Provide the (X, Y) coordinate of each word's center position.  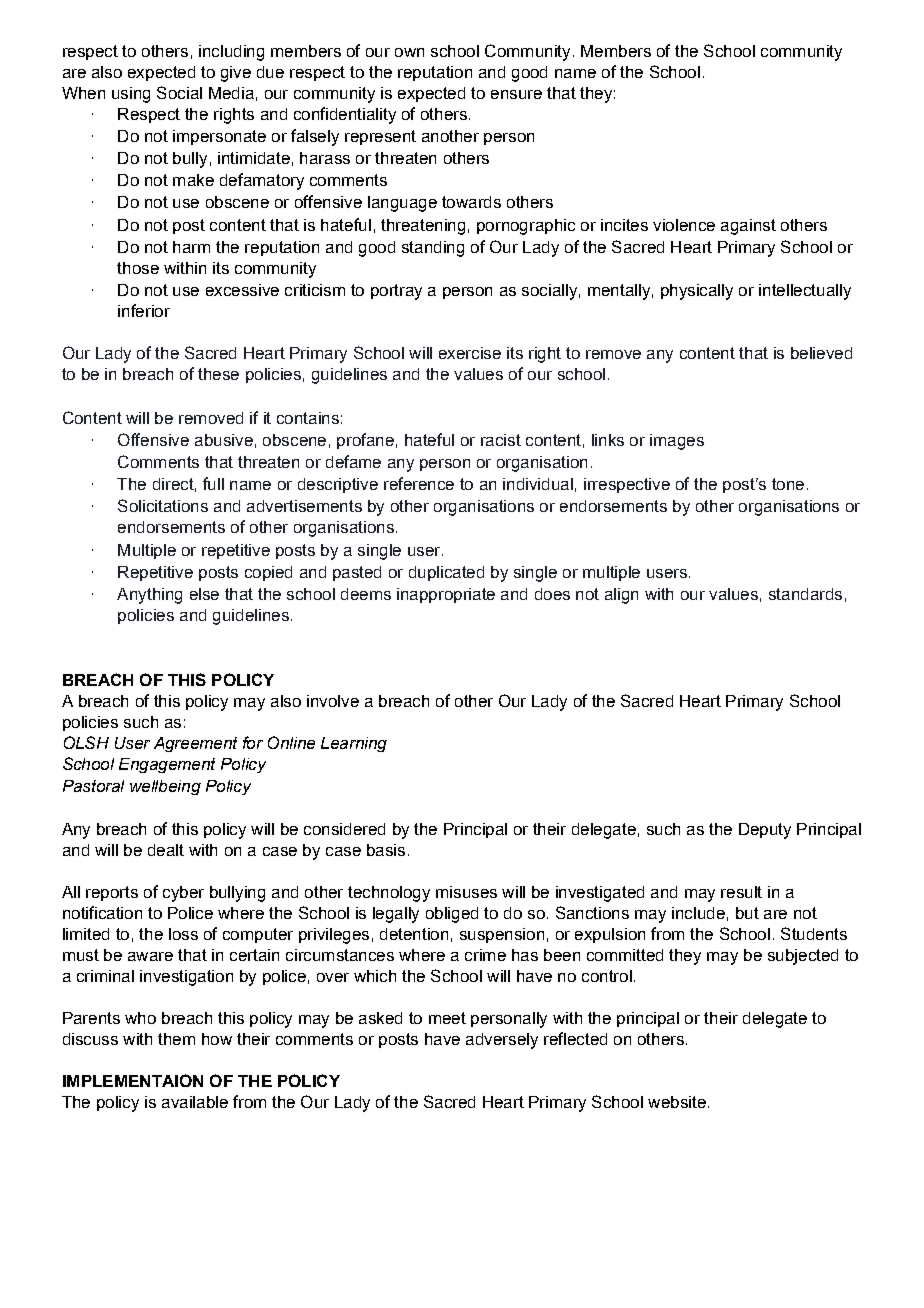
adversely (502, 1041)
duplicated (446, 573)
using (131, 95)
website (677, 1102)
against (748, 227)
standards (805, 594)
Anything (149, 596)
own (409, 52)
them (176, 1039)
